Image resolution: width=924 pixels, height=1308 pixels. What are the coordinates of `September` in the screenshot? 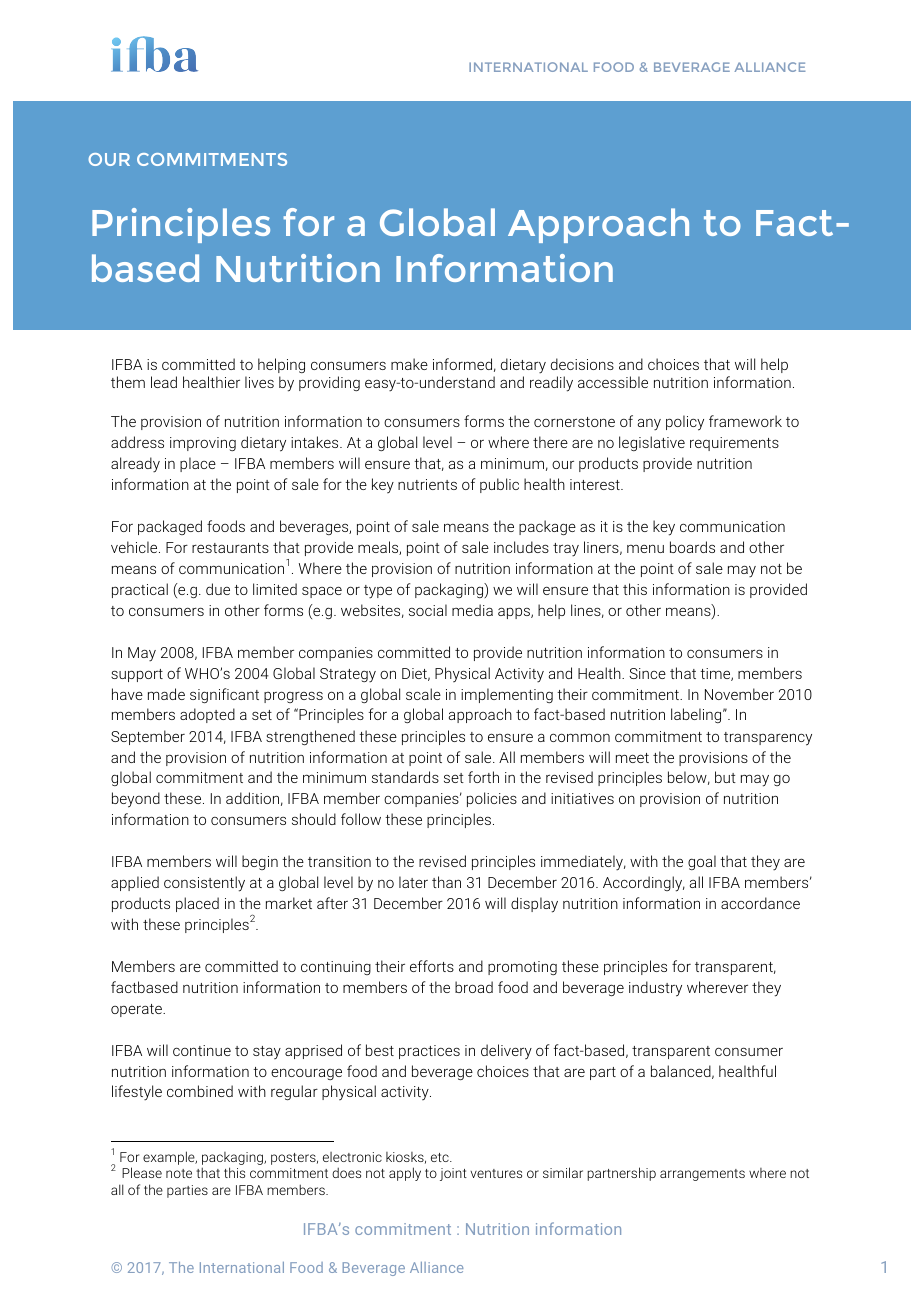 It's located at (148, 737).
